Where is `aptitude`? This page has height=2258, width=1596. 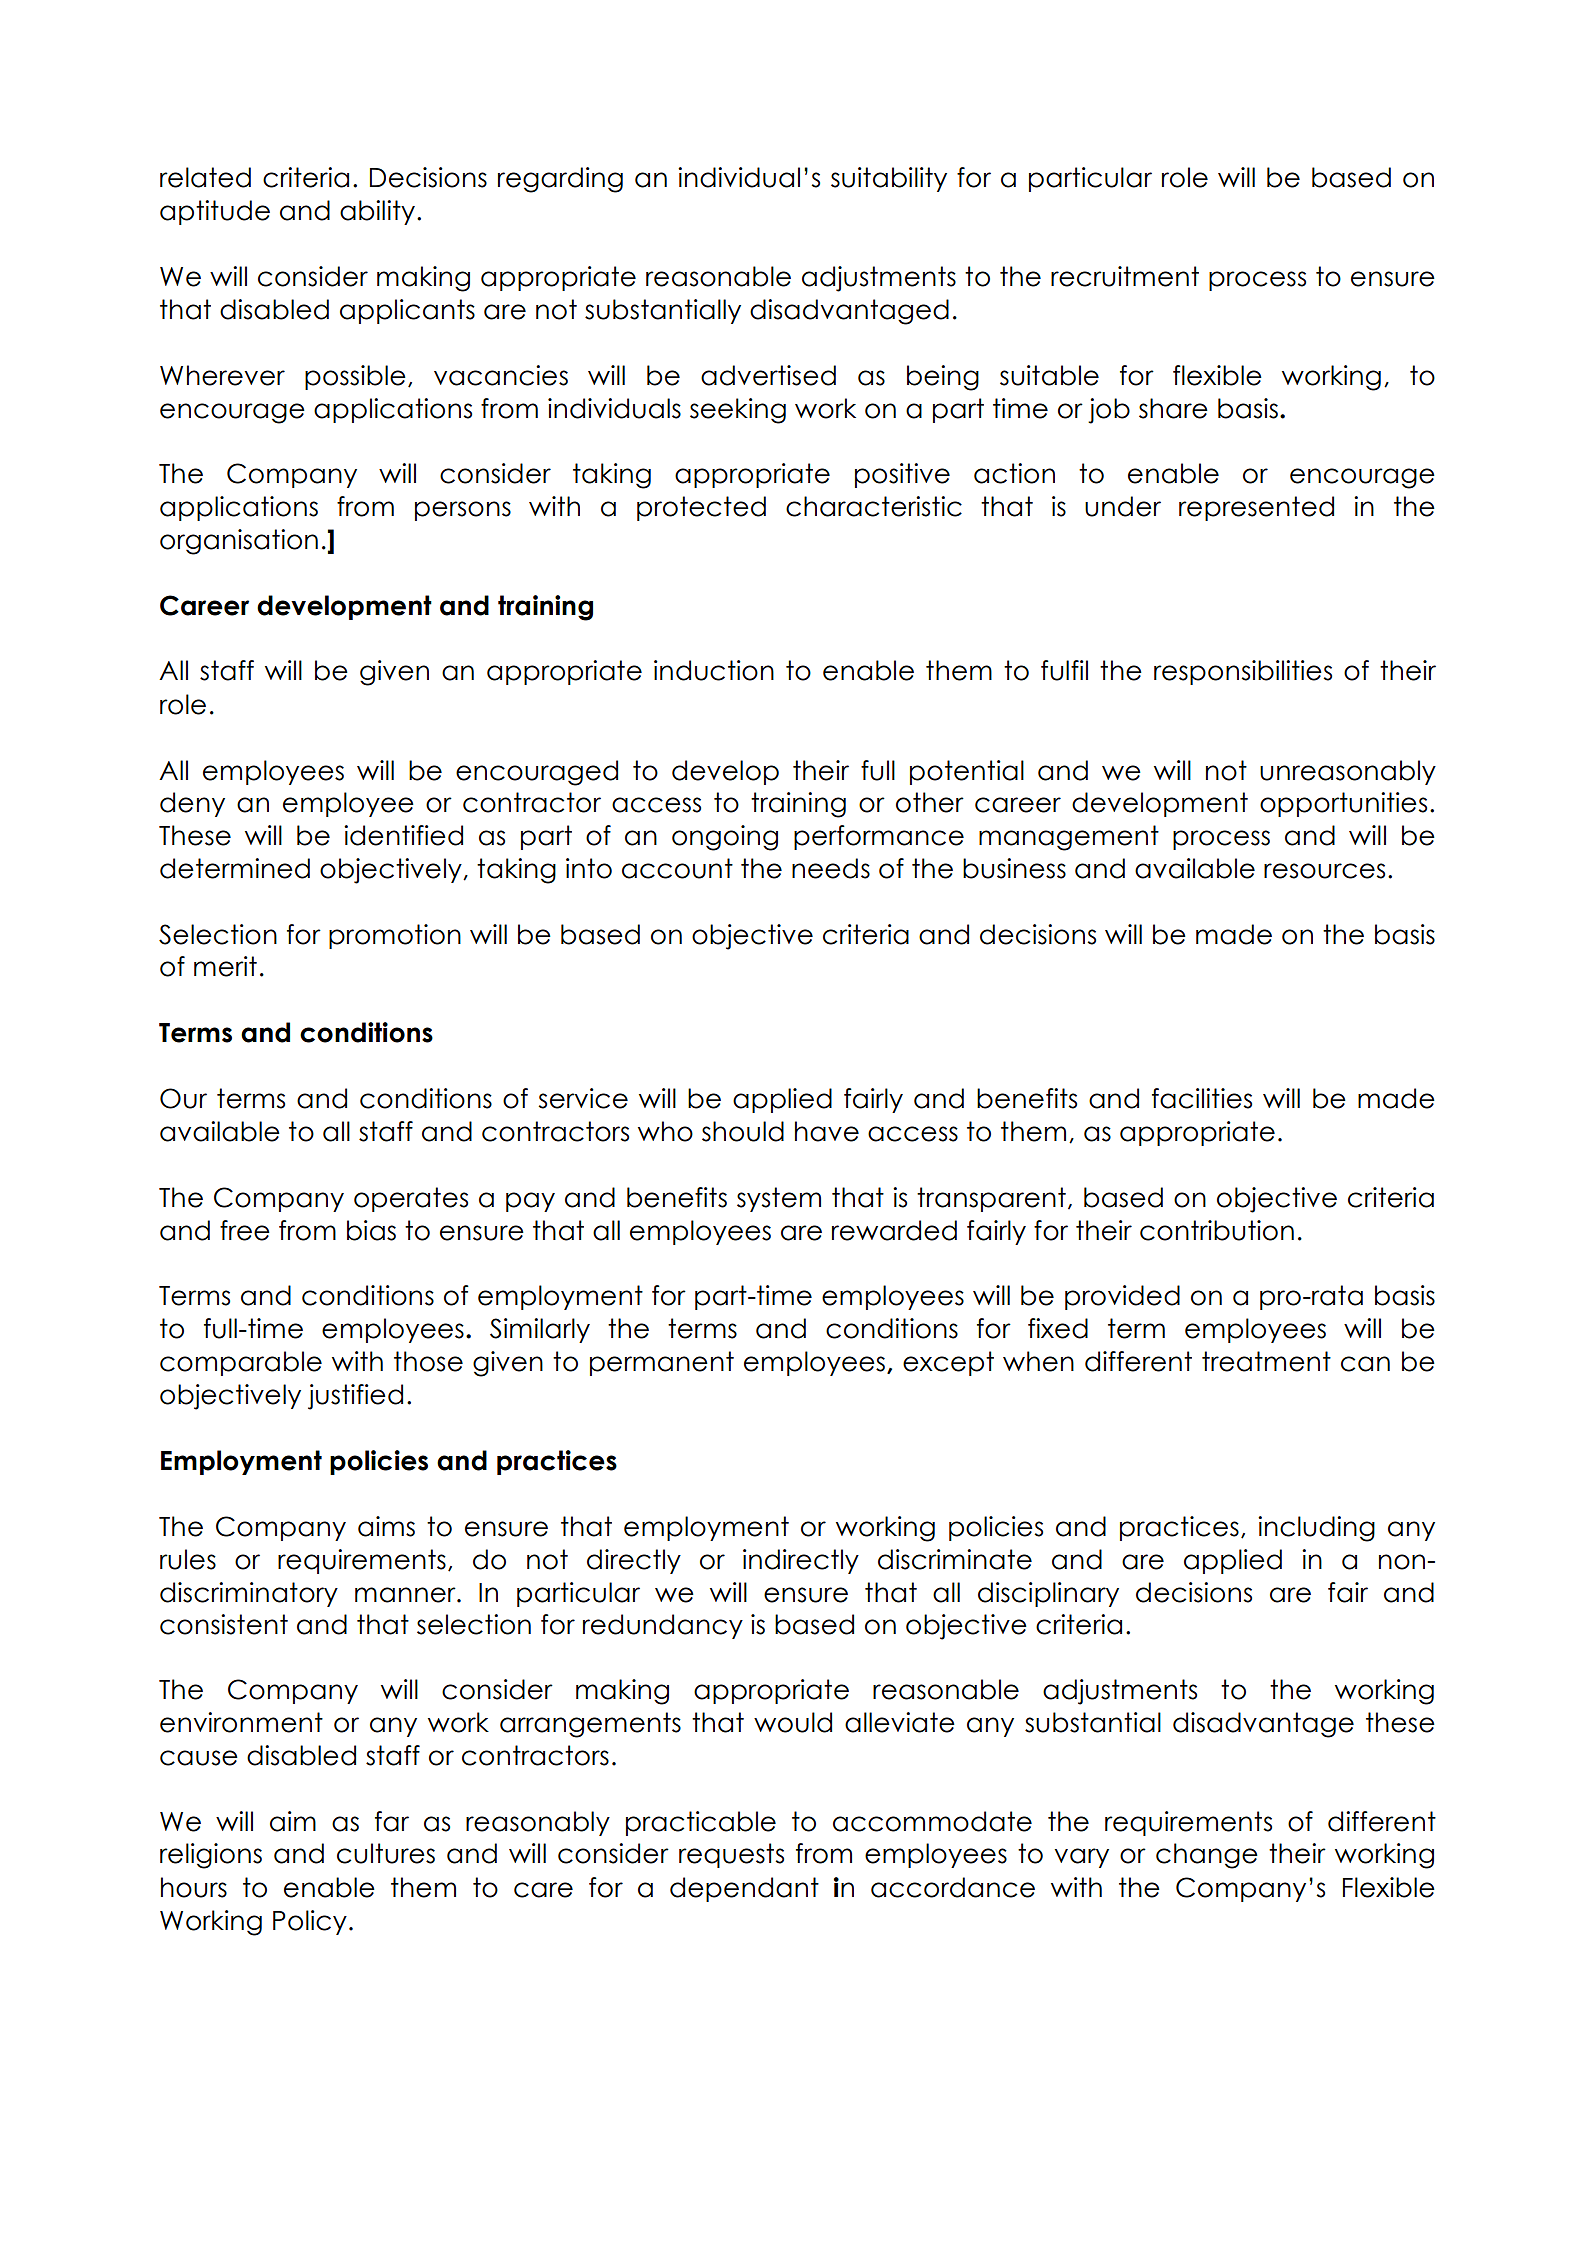
aptitude is located at coordinates (215, 212).
